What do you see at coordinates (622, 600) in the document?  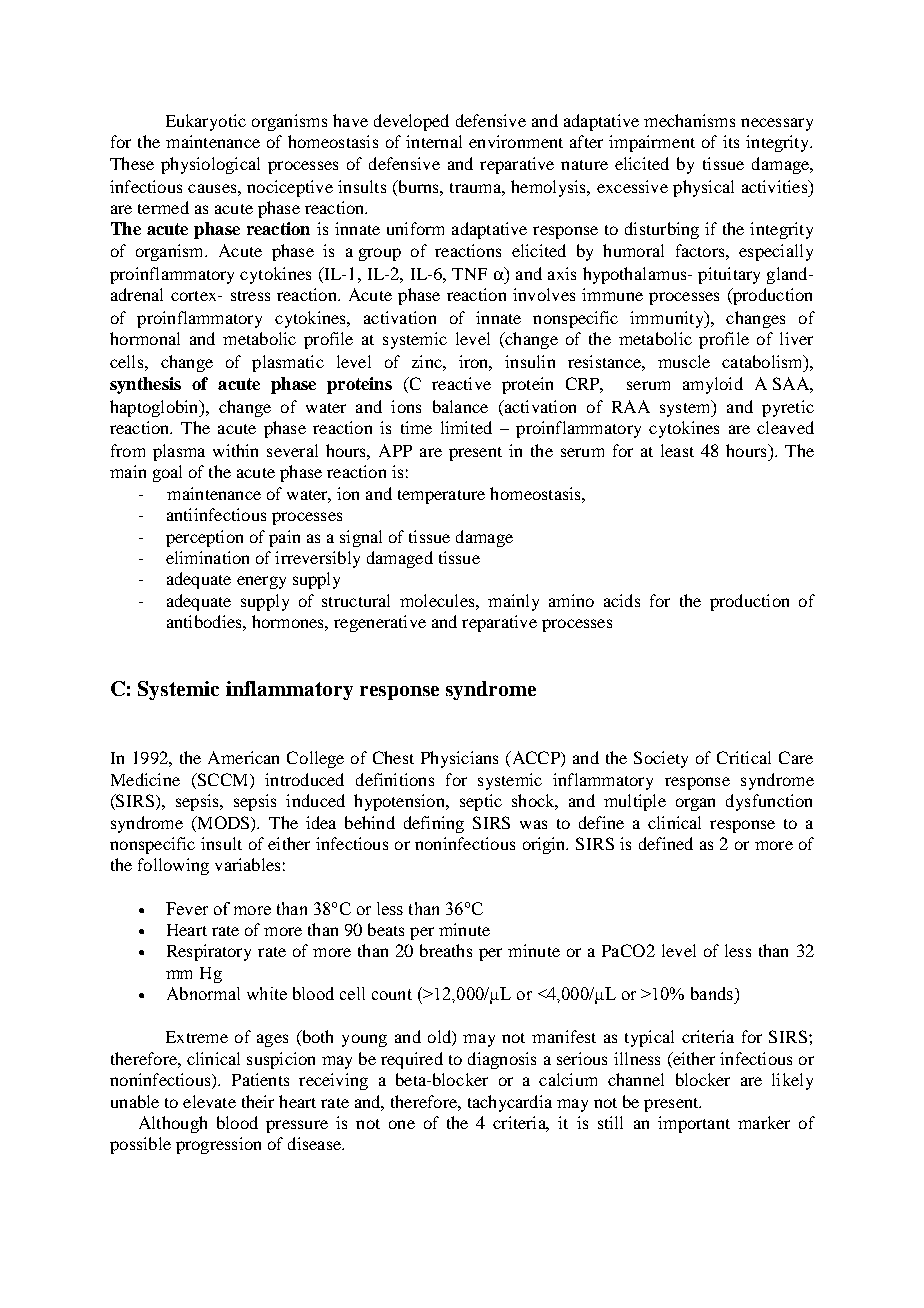 I see `acids` at bounding box center [622, 600].
